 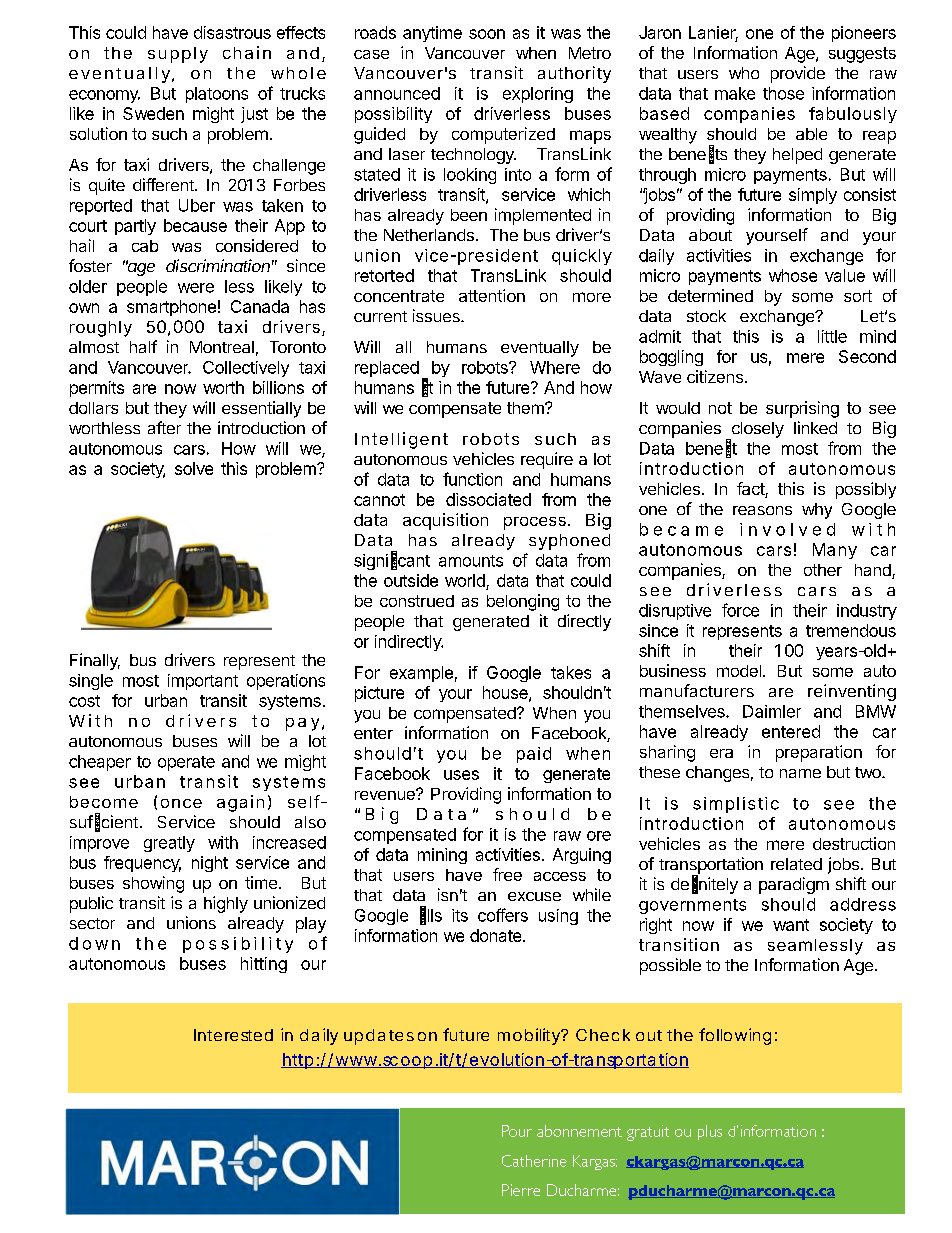 I want to click on hitting, so click(x=264, y=965).
